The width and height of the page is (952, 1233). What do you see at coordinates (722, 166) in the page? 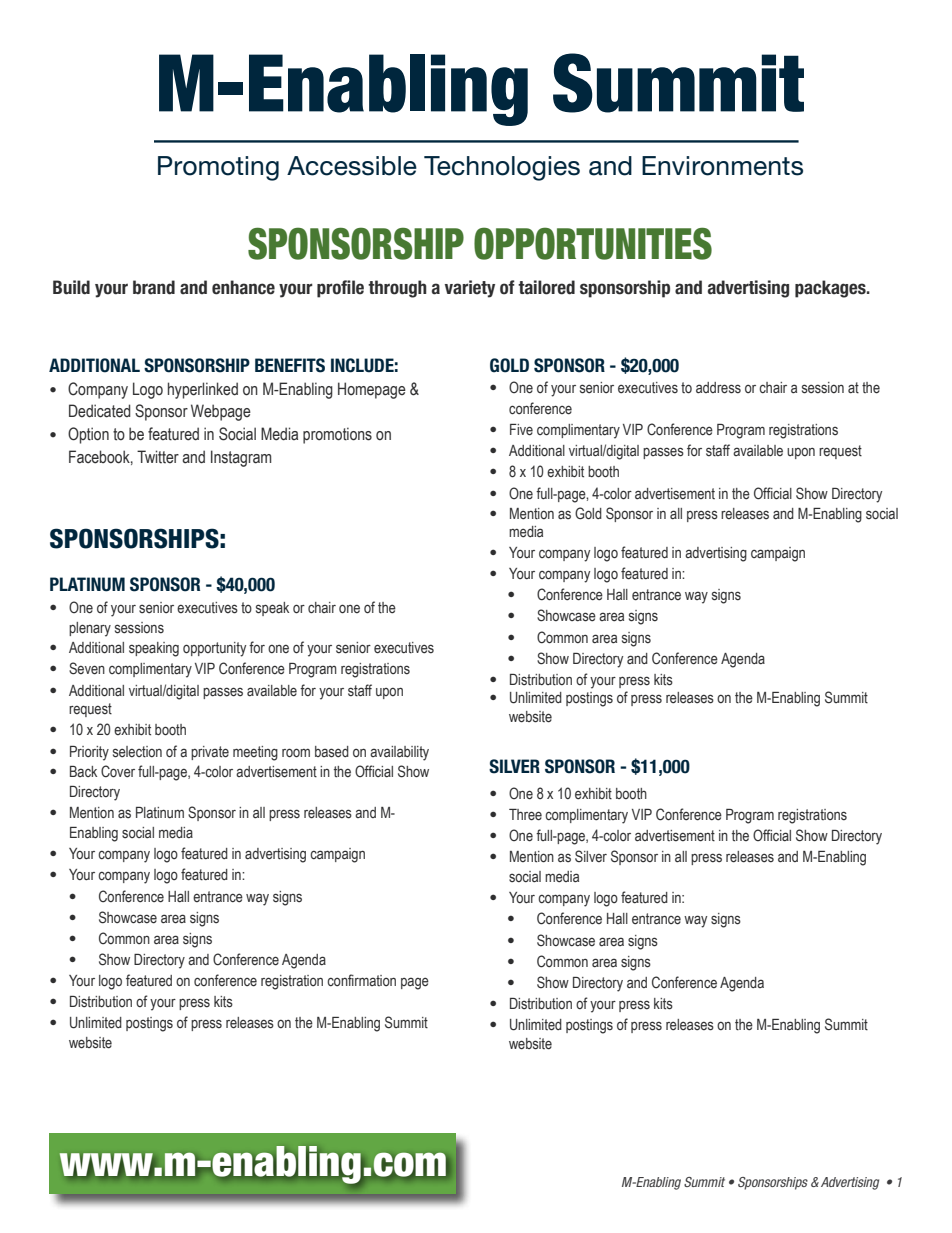
I see `Environments` at bounding box center [722, 166].
